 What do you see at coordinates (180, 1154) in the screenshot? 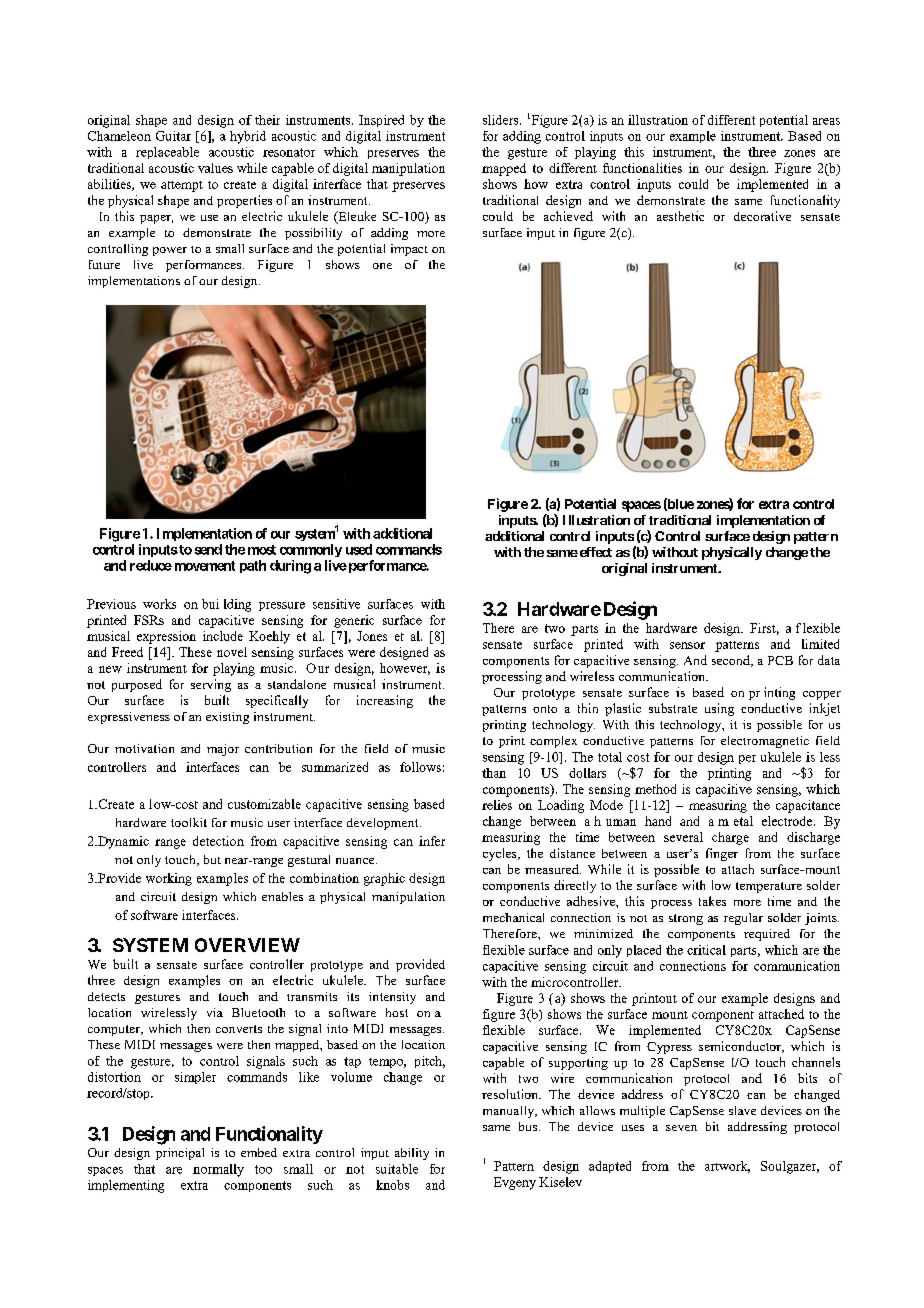
I see `principal` at bounding box center [180, 1154].
